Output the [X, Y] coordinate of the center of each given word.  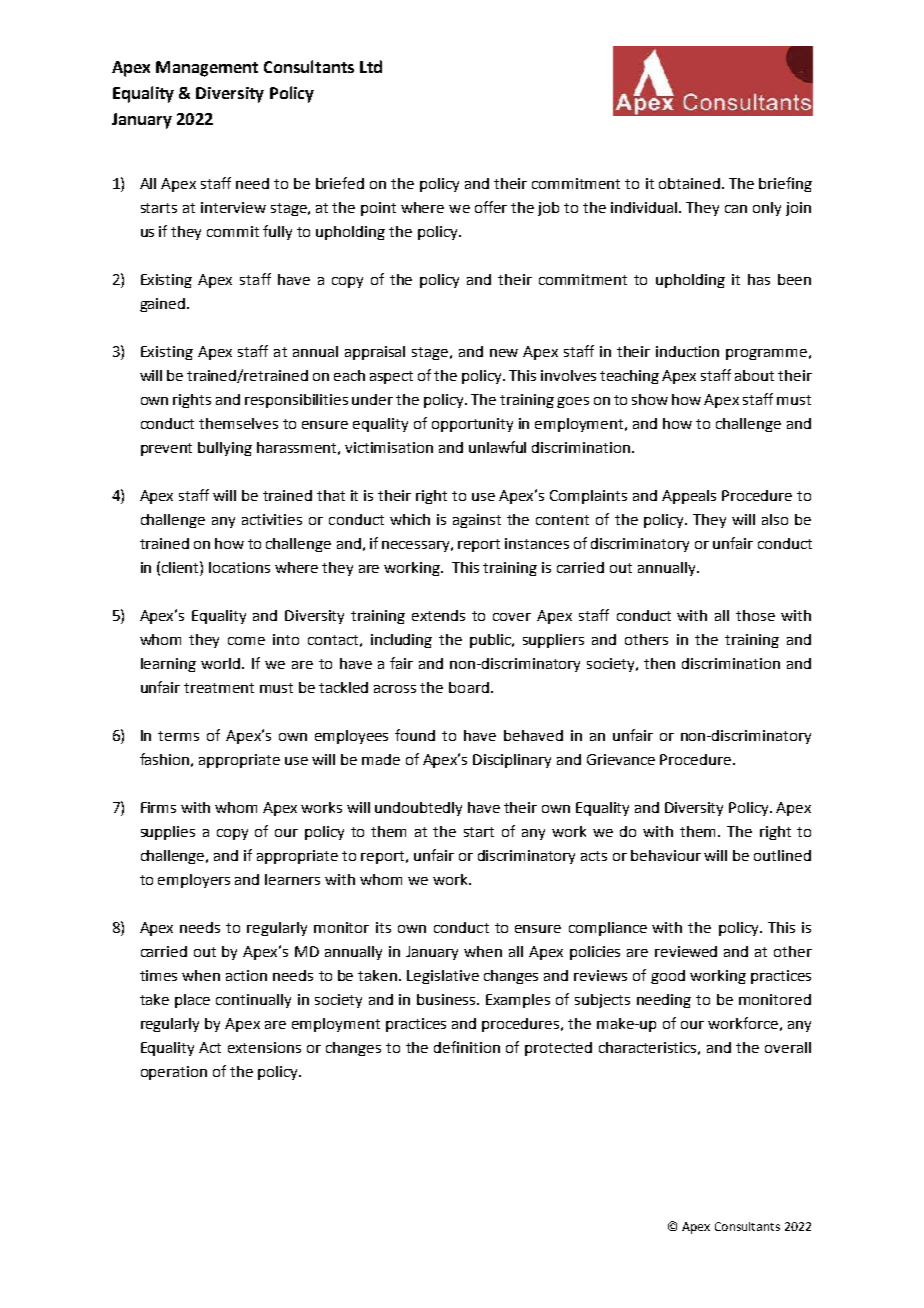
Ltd [371, 66]
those [755, 615]
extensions [264, 1047]
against [477, 521]
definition [467, 1047]
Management [207, 69]
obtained [689, 183]
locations [239, 567]
